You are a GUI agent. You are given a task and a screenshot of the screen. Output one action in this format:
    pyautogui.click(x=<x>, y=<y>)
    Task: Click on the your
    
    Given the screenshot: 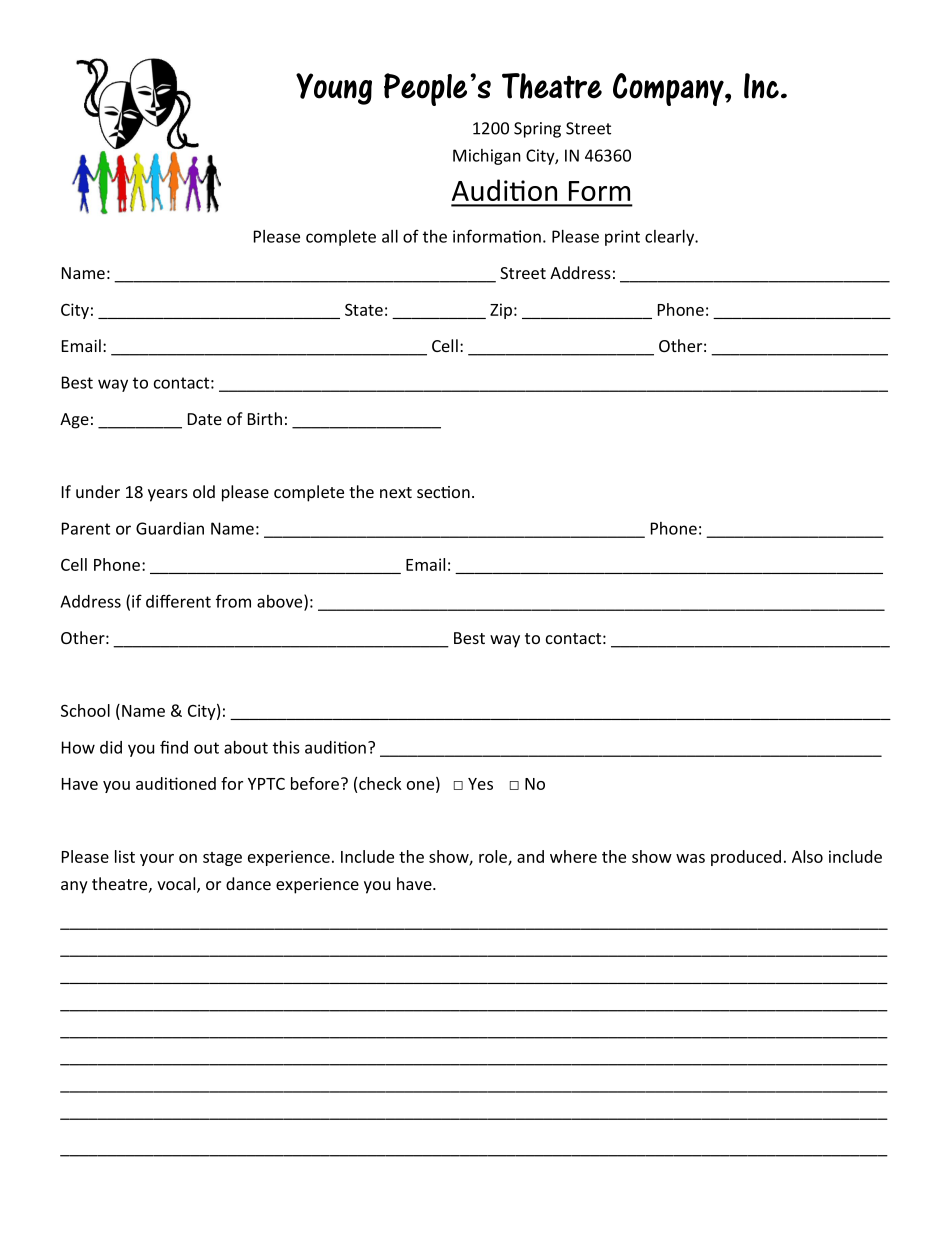 What is the action you would take?
    pyautogui.click(x=157, y=860)
